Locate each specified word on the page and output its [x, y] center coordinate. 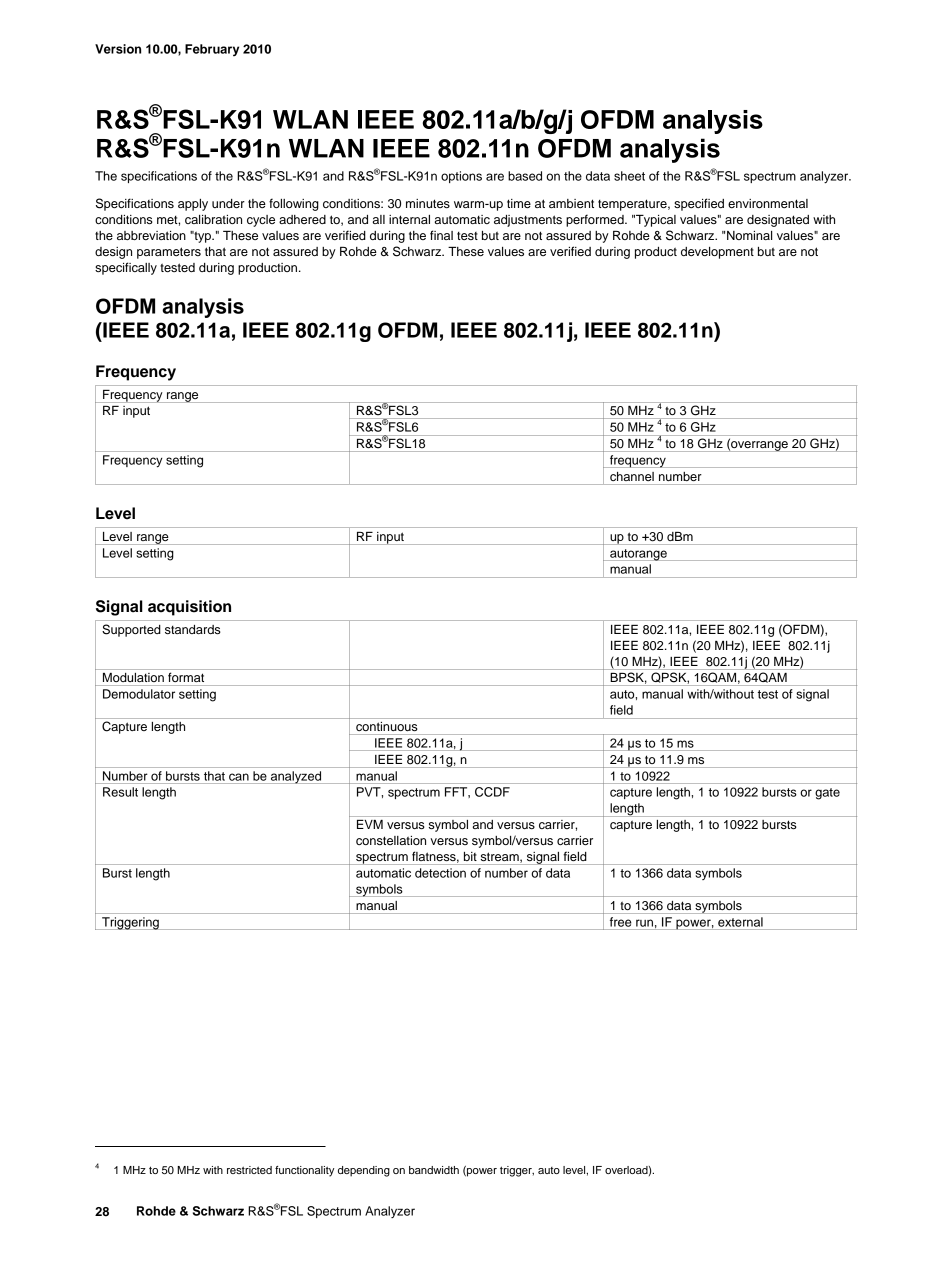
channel [632, 476]
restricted [249, 1170]
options [461, 177]
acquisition [189, 608]
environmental [768, 203]
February [212, 50]
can [239, 777]
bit [470, 856]
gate [827, 794]
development [717, 253]
